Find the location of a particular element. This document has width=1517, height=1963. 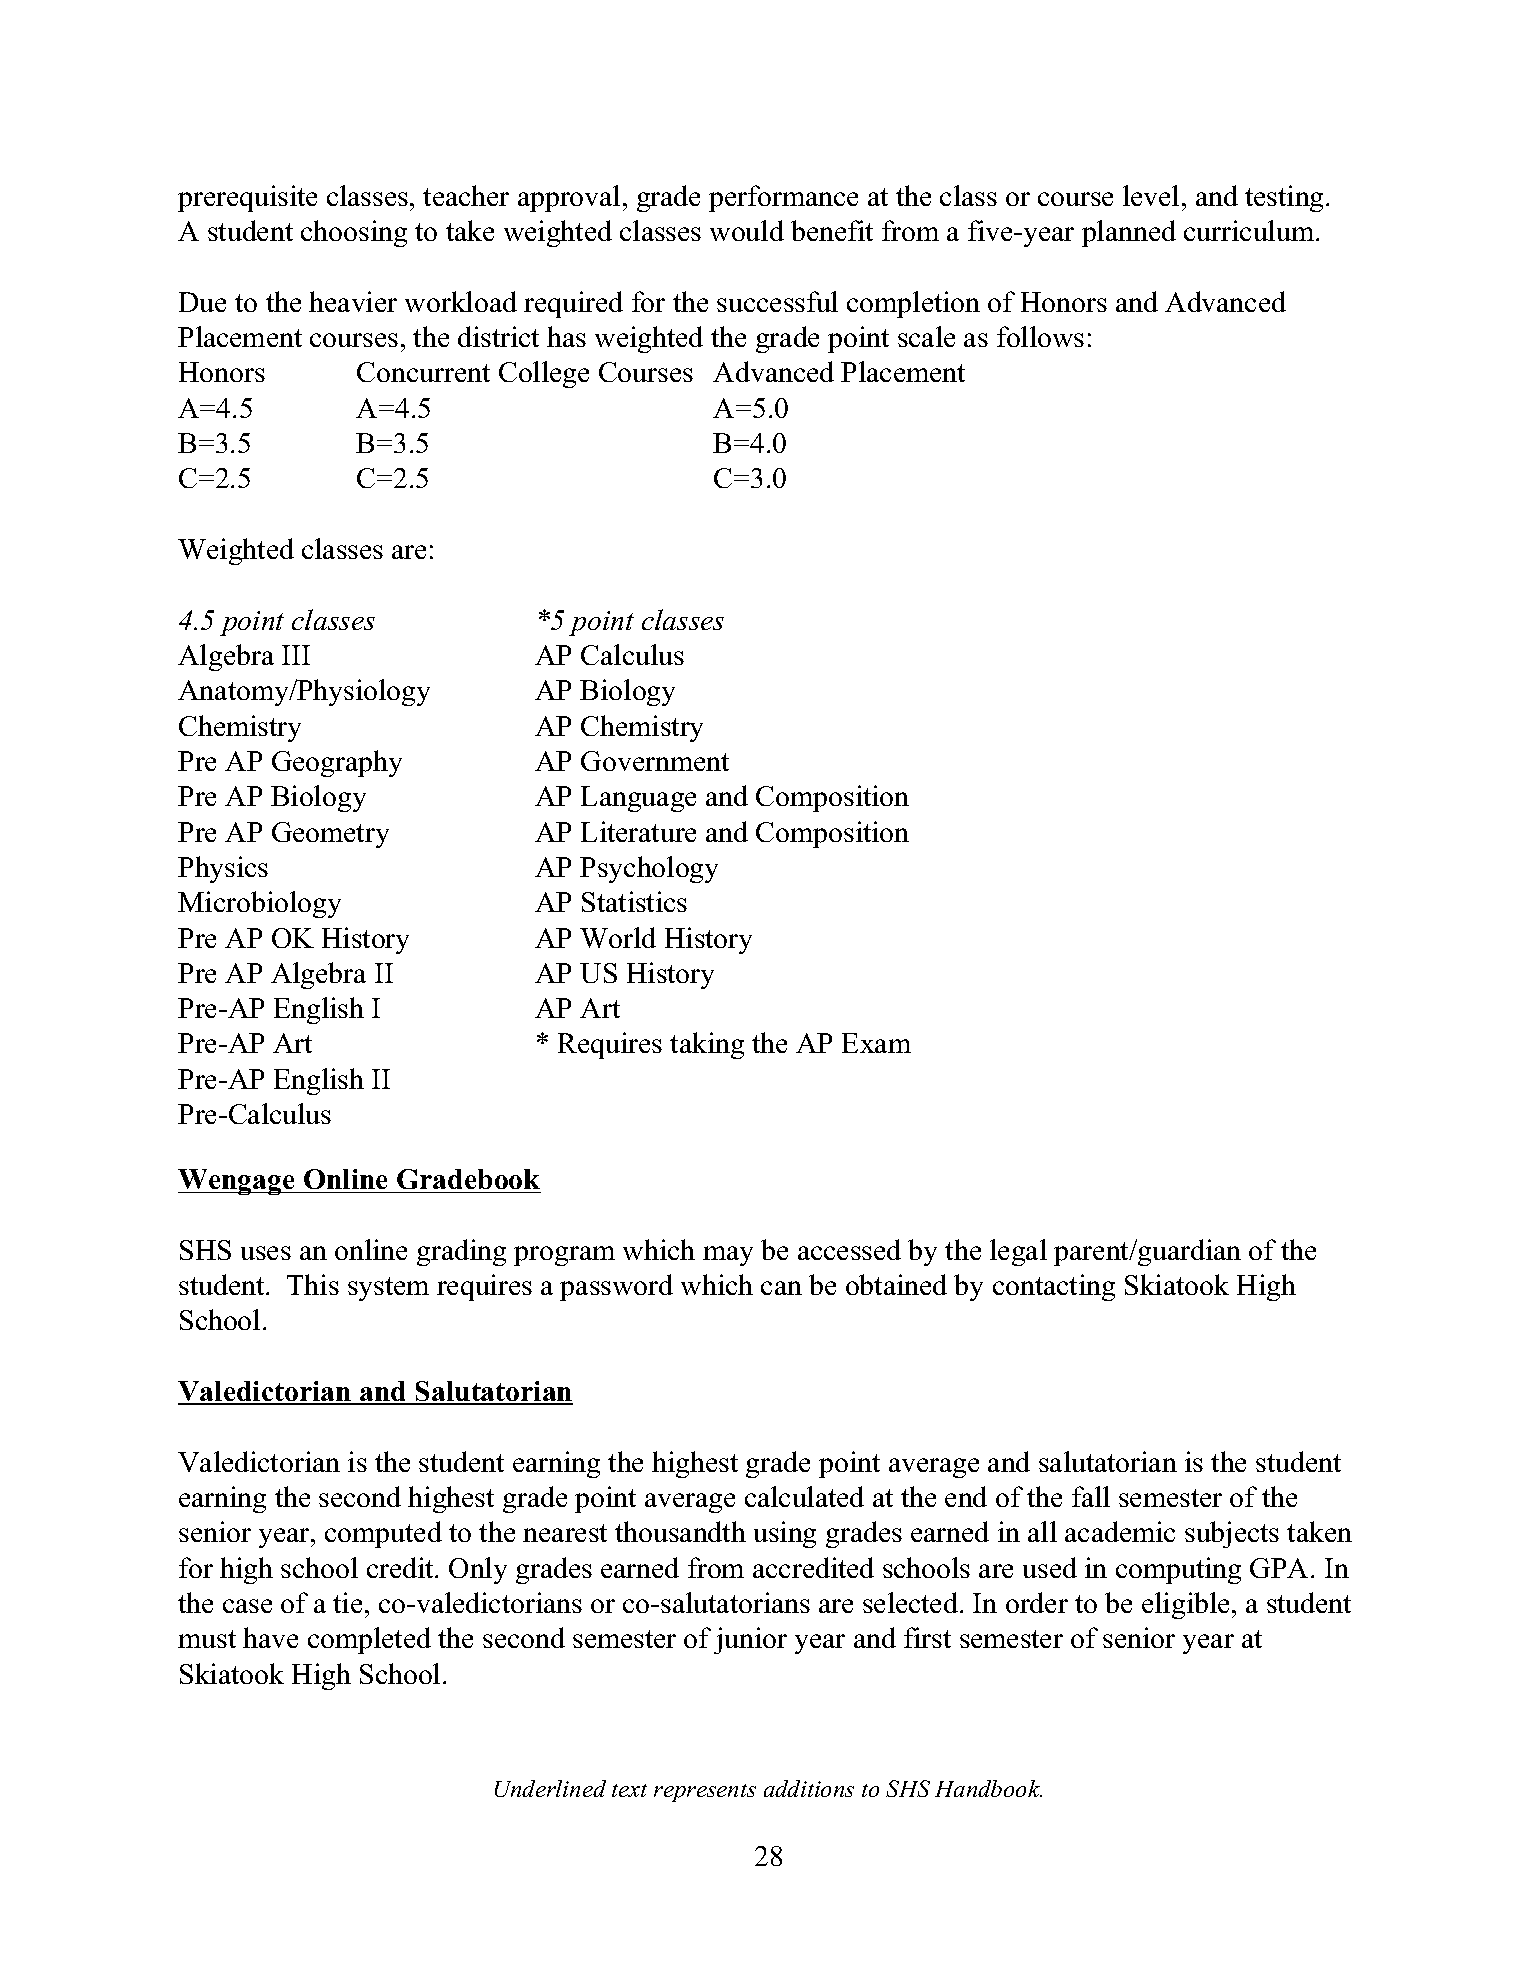

completed is located at coordinates (369, 1640).
